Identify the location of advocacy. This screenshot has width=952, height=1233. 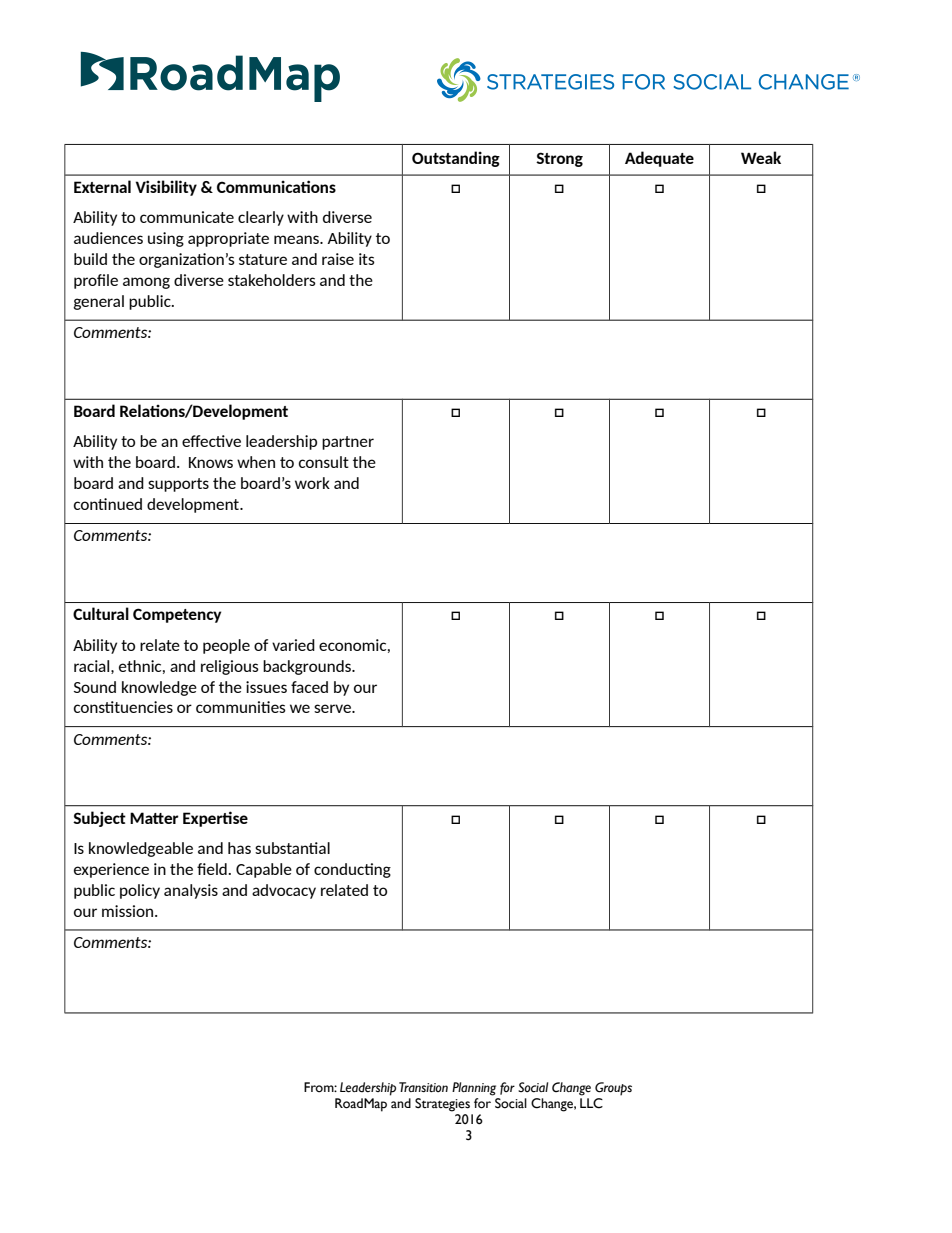
(284, 891).
